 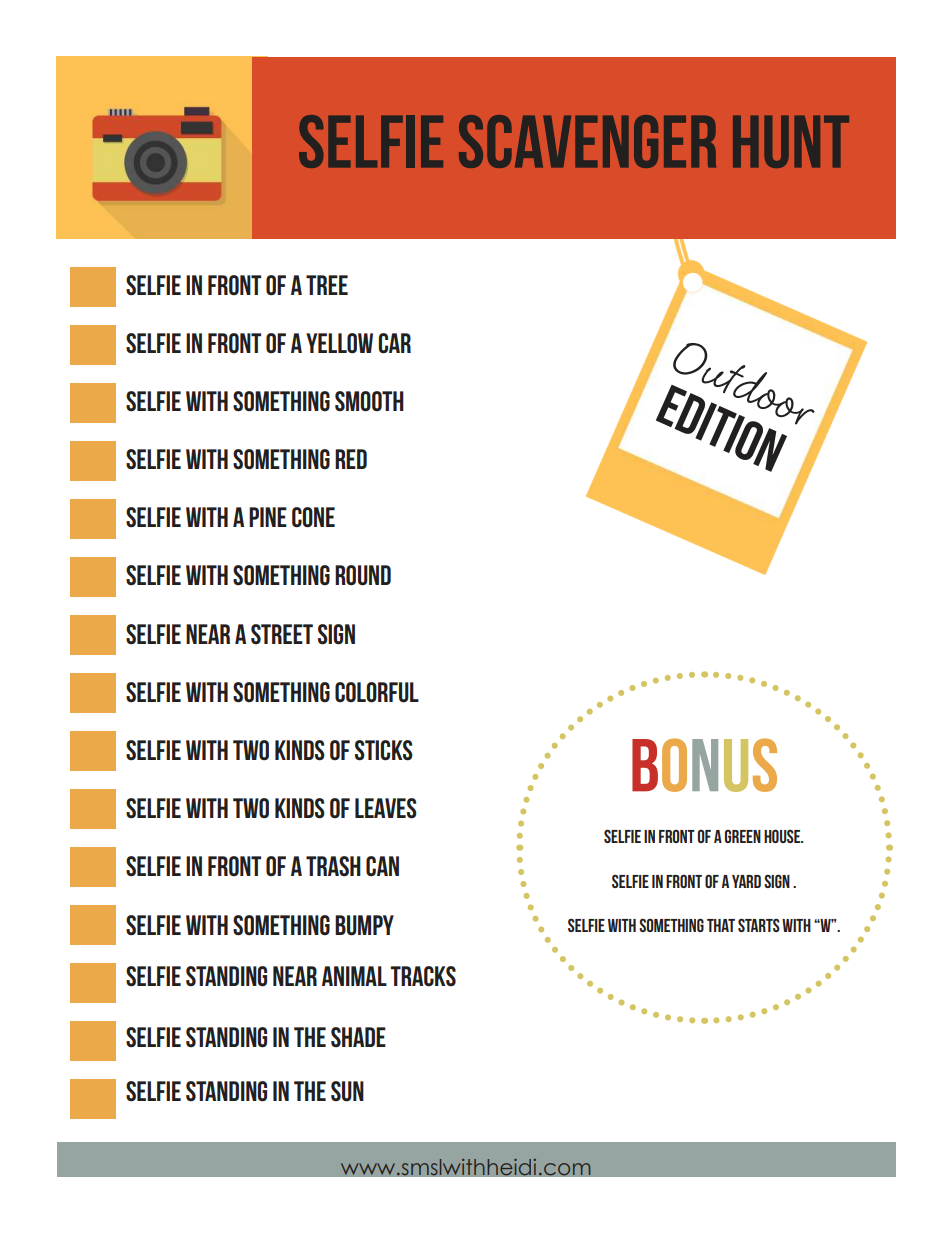 What do you see at coordinates (369, 401) in the screenshot?
I see `smooth` at bounding box center [369, 401].
